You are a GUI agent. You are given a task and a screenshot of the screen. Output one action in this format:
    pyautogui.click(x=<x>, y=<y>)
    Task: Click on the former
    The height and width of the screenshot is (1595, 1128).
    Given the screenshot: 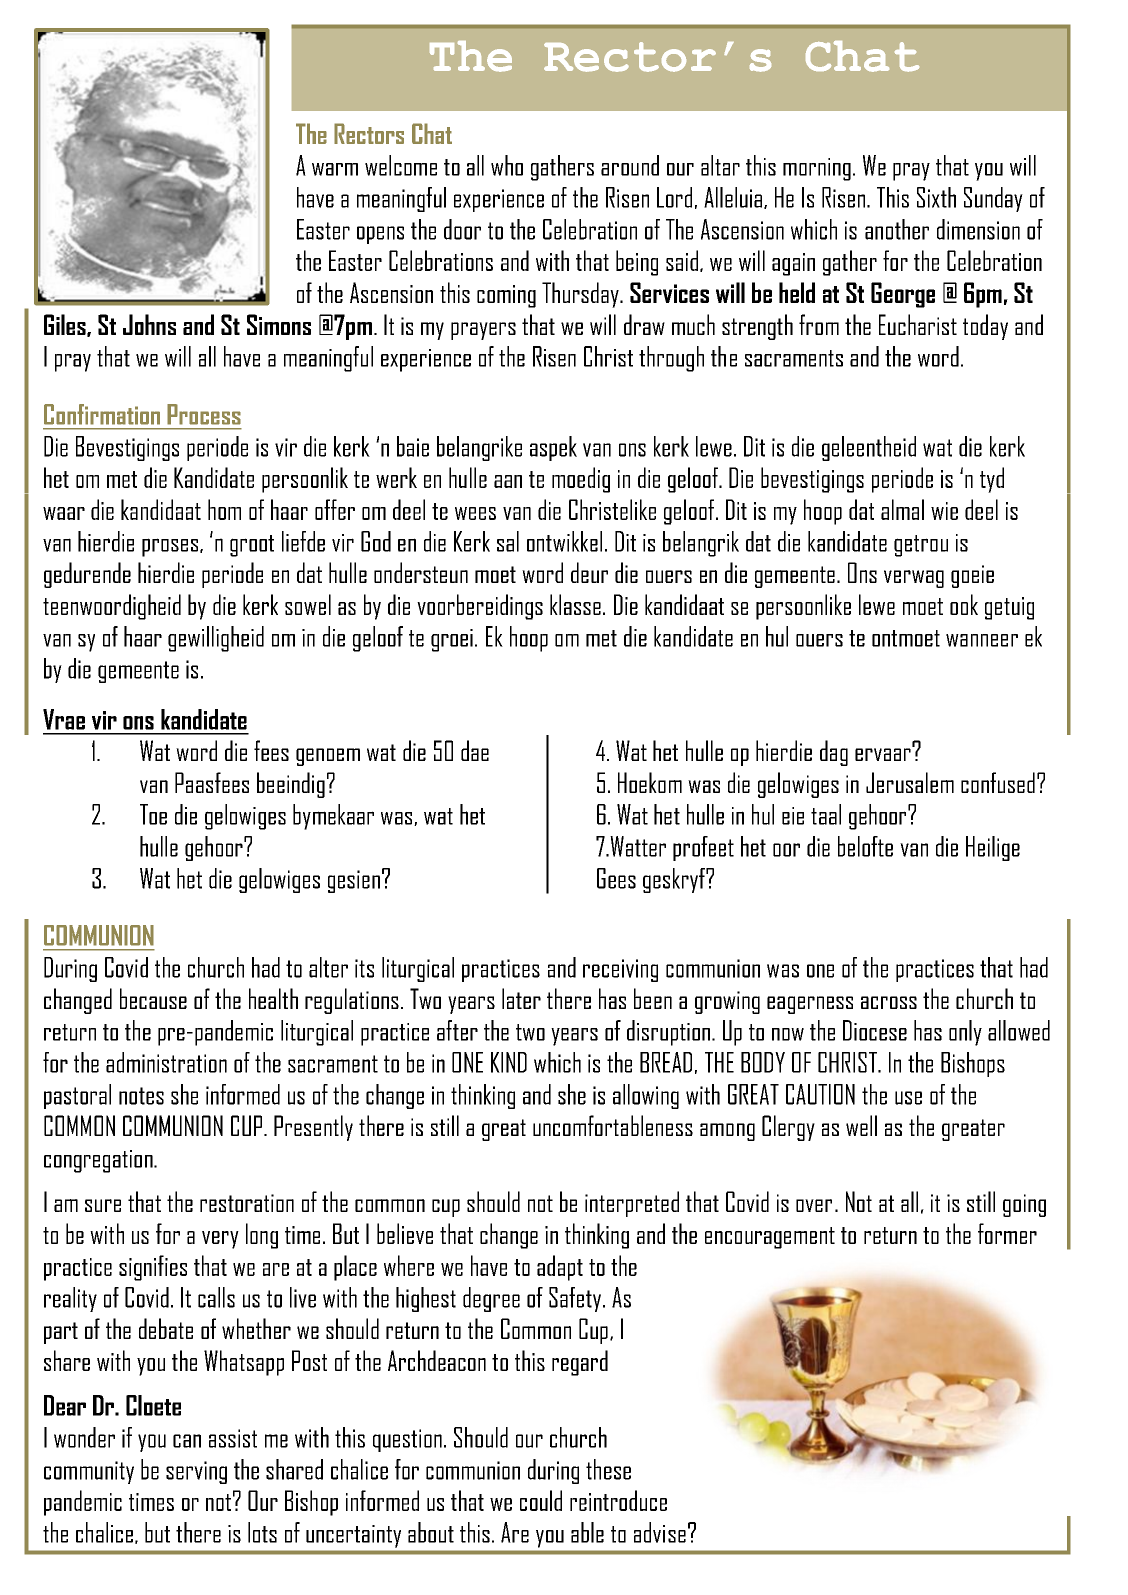 What is the action you would take?
    pyautogui.click(x=1007, y=1233)
